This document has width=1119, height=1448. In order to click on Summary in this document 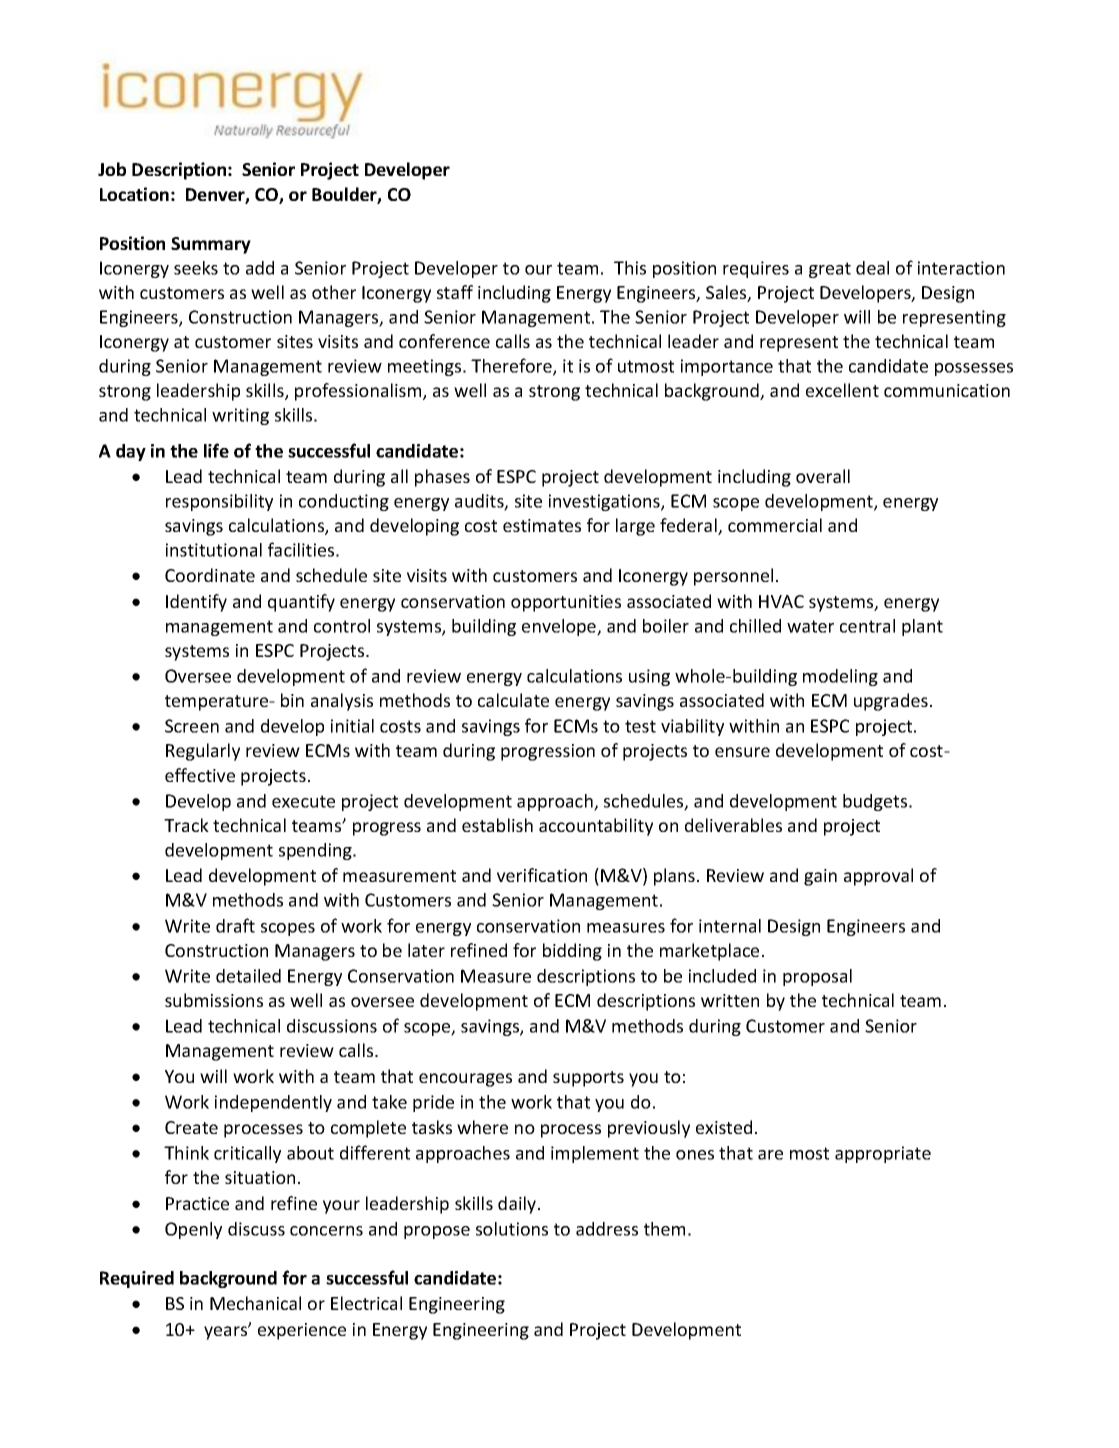, I will do `click(211, 245)`.
